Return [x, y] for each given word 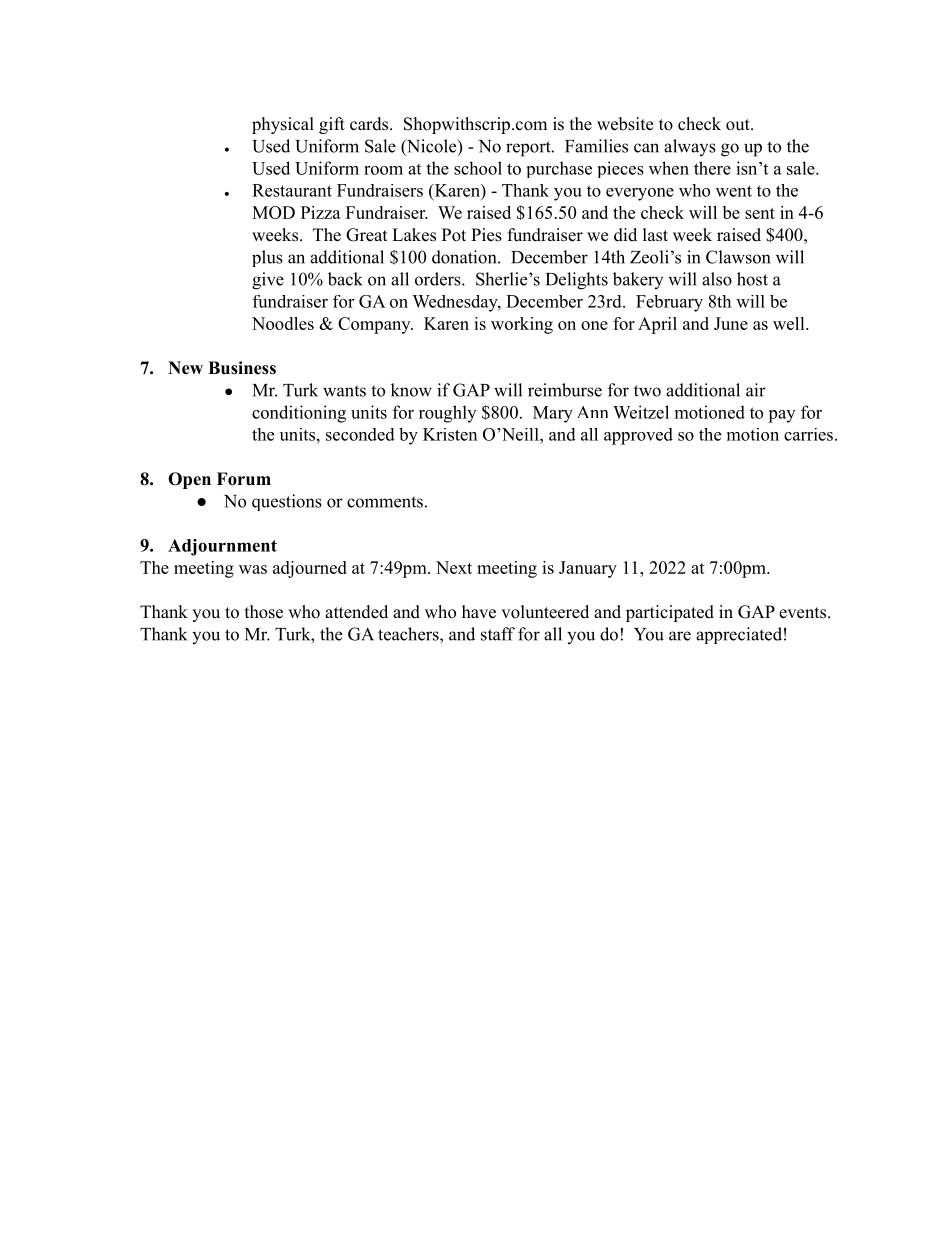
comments [385, 502]
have [479, 612]
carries [808, 434]
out [739, 125]
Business [242, 368]
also [717, 279]
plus [267, 258]
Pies [486, 235]
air [756, 390]
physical [283, 125]
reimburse [565, 390]
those [264, 612]
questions [287, 502]
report [529, 149]
